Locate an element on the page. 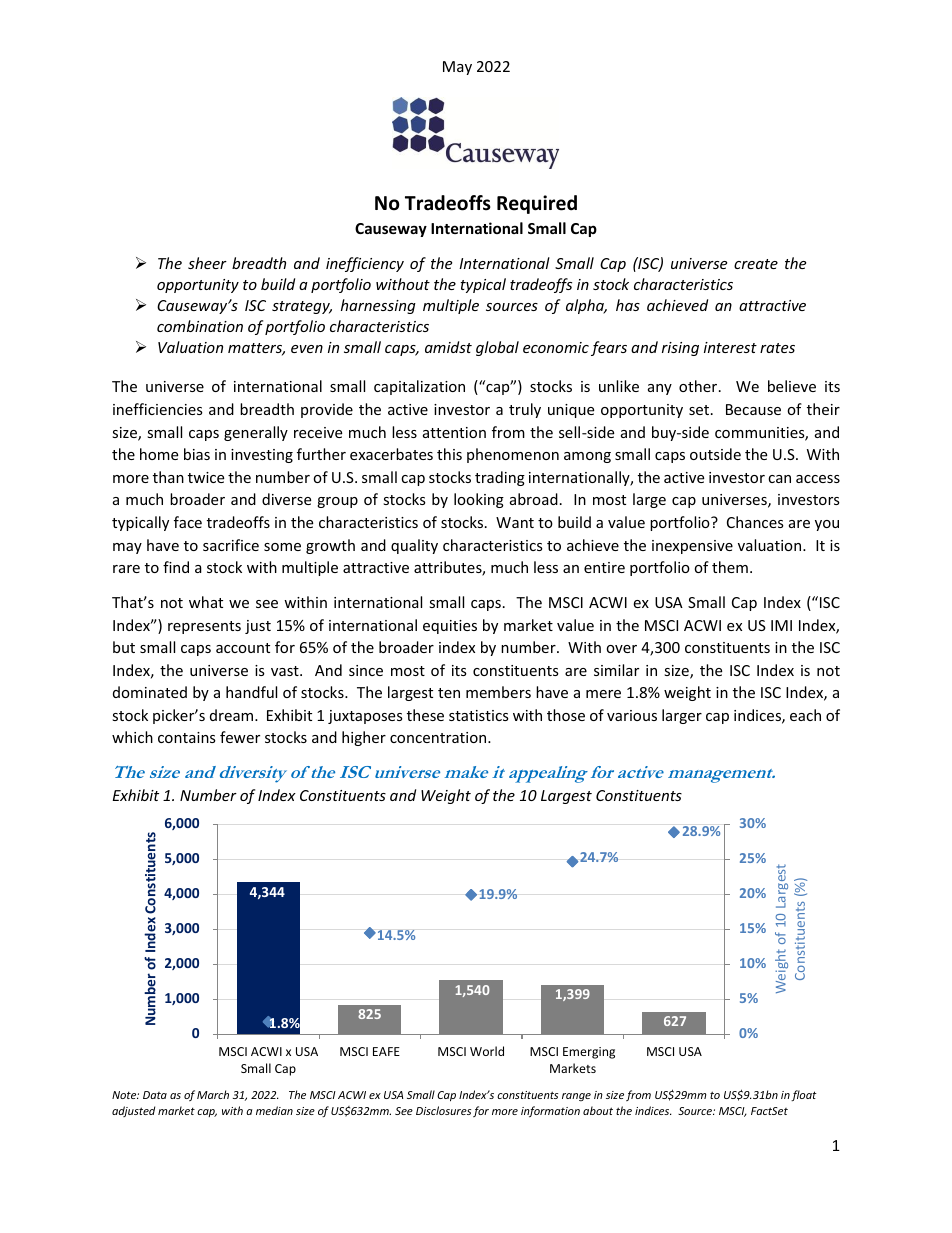  Required is located at coordinates (537, 204).
